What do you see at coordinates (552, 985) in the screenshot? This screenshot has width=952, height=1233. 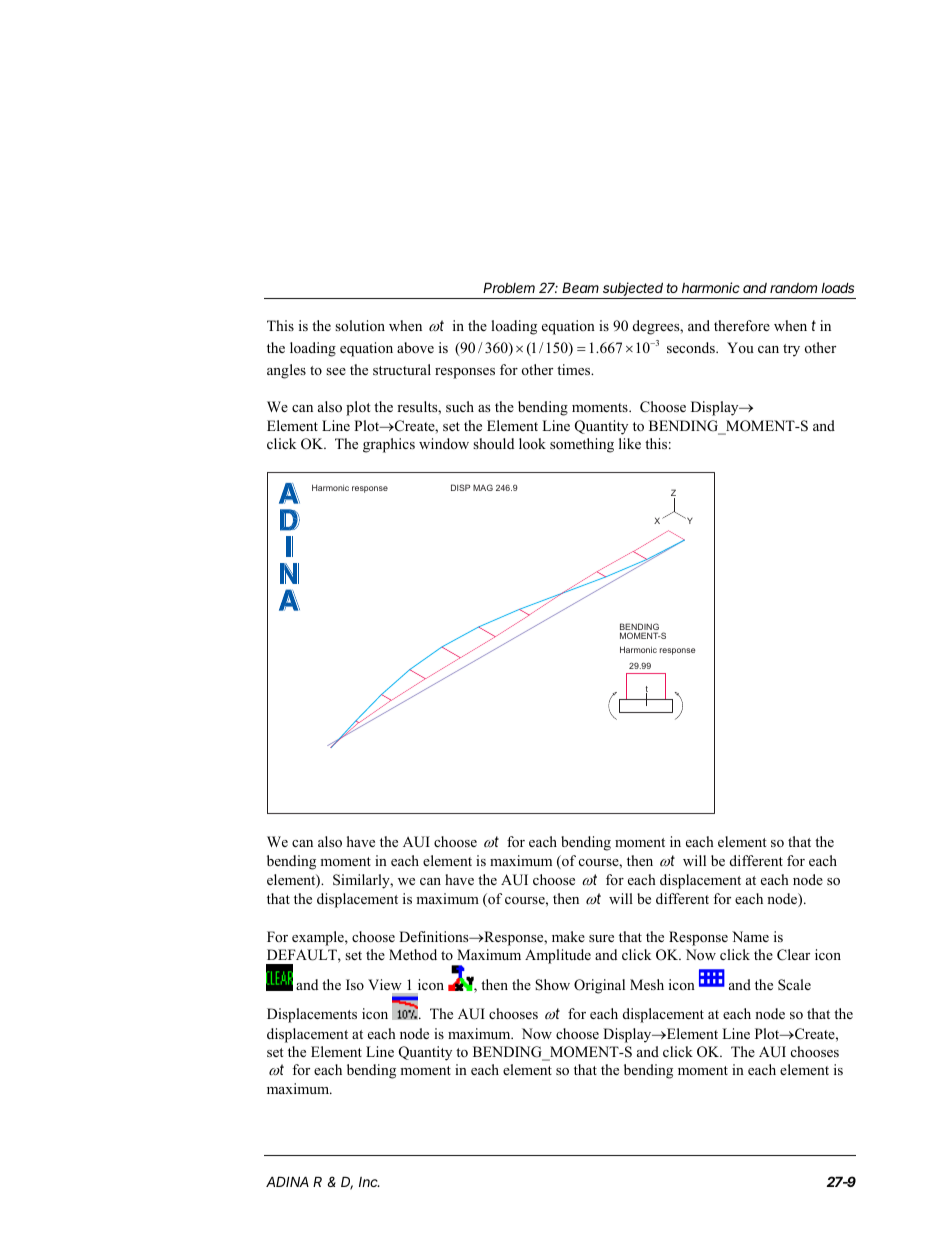 I see `Show` at bounding box center [552, 985].
